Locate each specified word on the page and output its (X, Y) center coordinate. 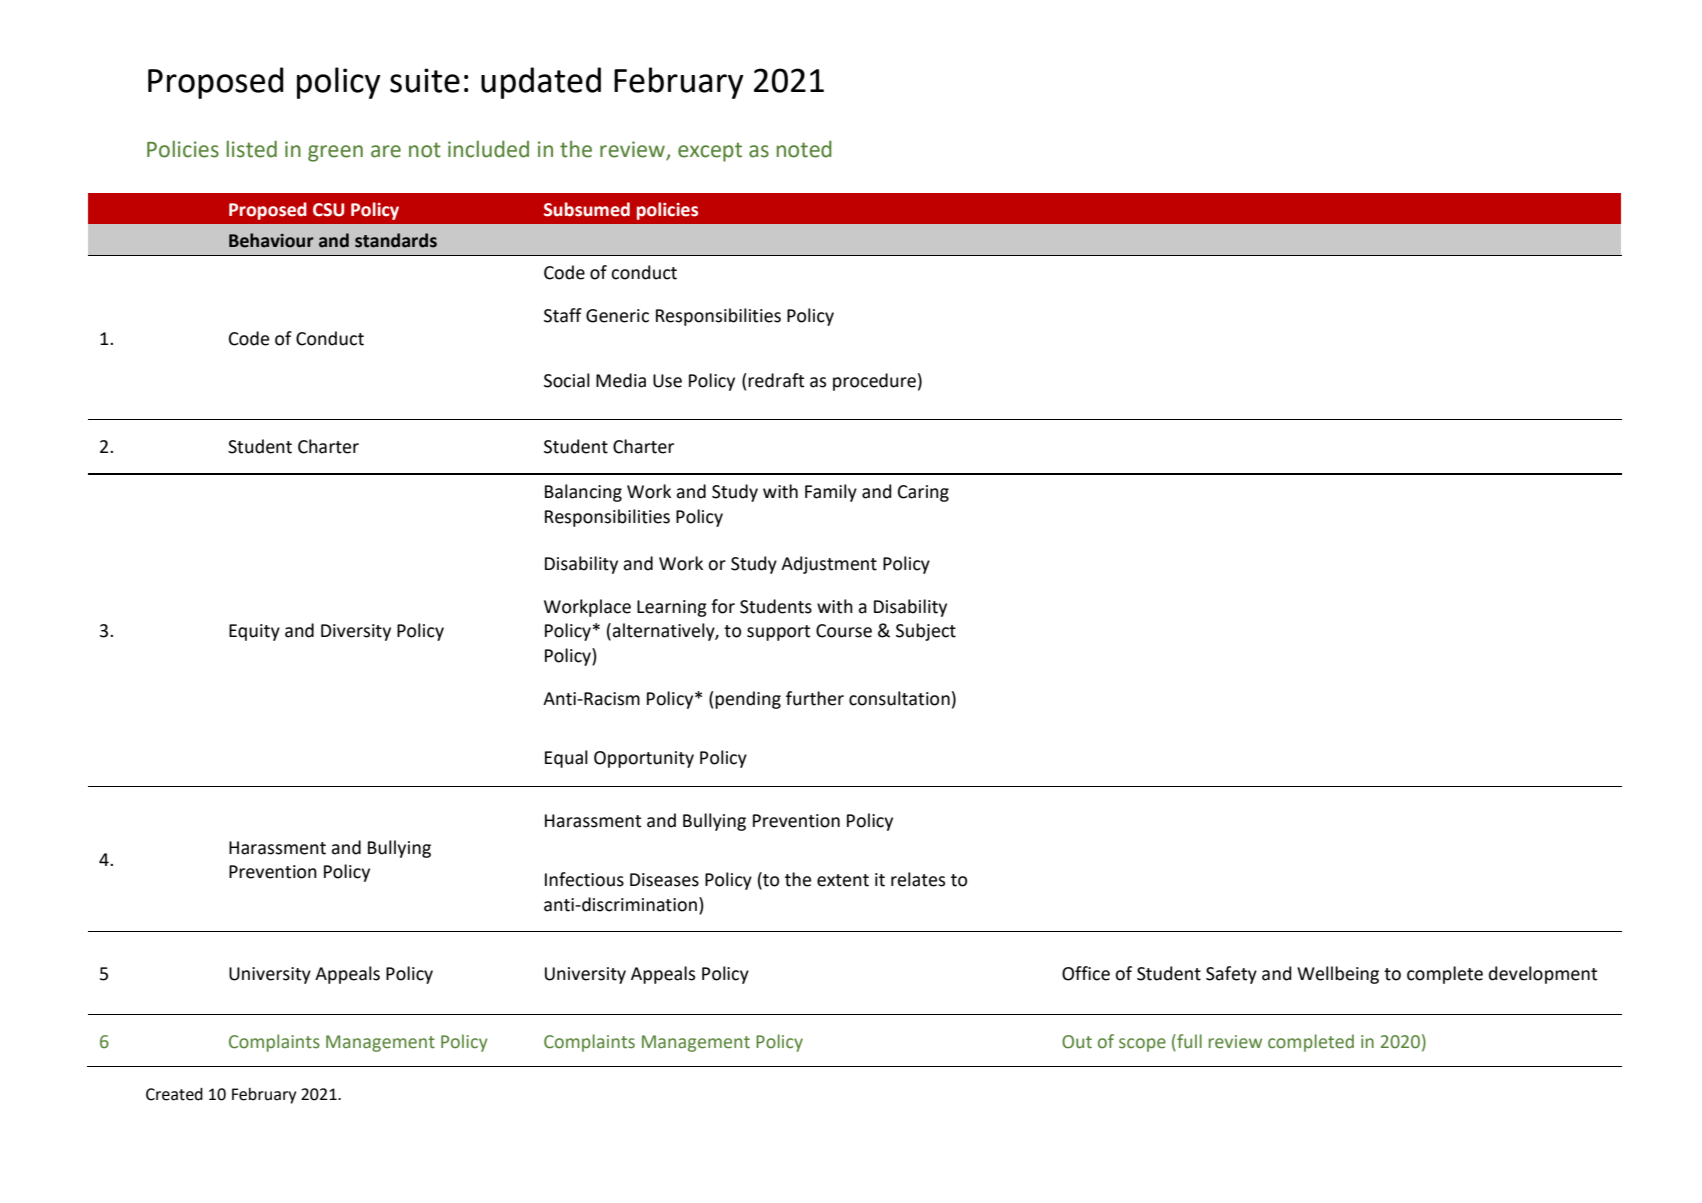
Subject (926, 632)
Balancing (583, 493)
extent (843, 880)
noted (804, 149)
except (710, 152)
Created (174, 1094)
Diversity (356, 632)
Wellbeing (1338, 975)
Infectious (584, 879)
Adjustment (829, 565)
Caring (923, 493)
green (335, 153)
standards (396, 240)
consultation (899, 698)
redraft (776, 380)
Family (831, 493)
